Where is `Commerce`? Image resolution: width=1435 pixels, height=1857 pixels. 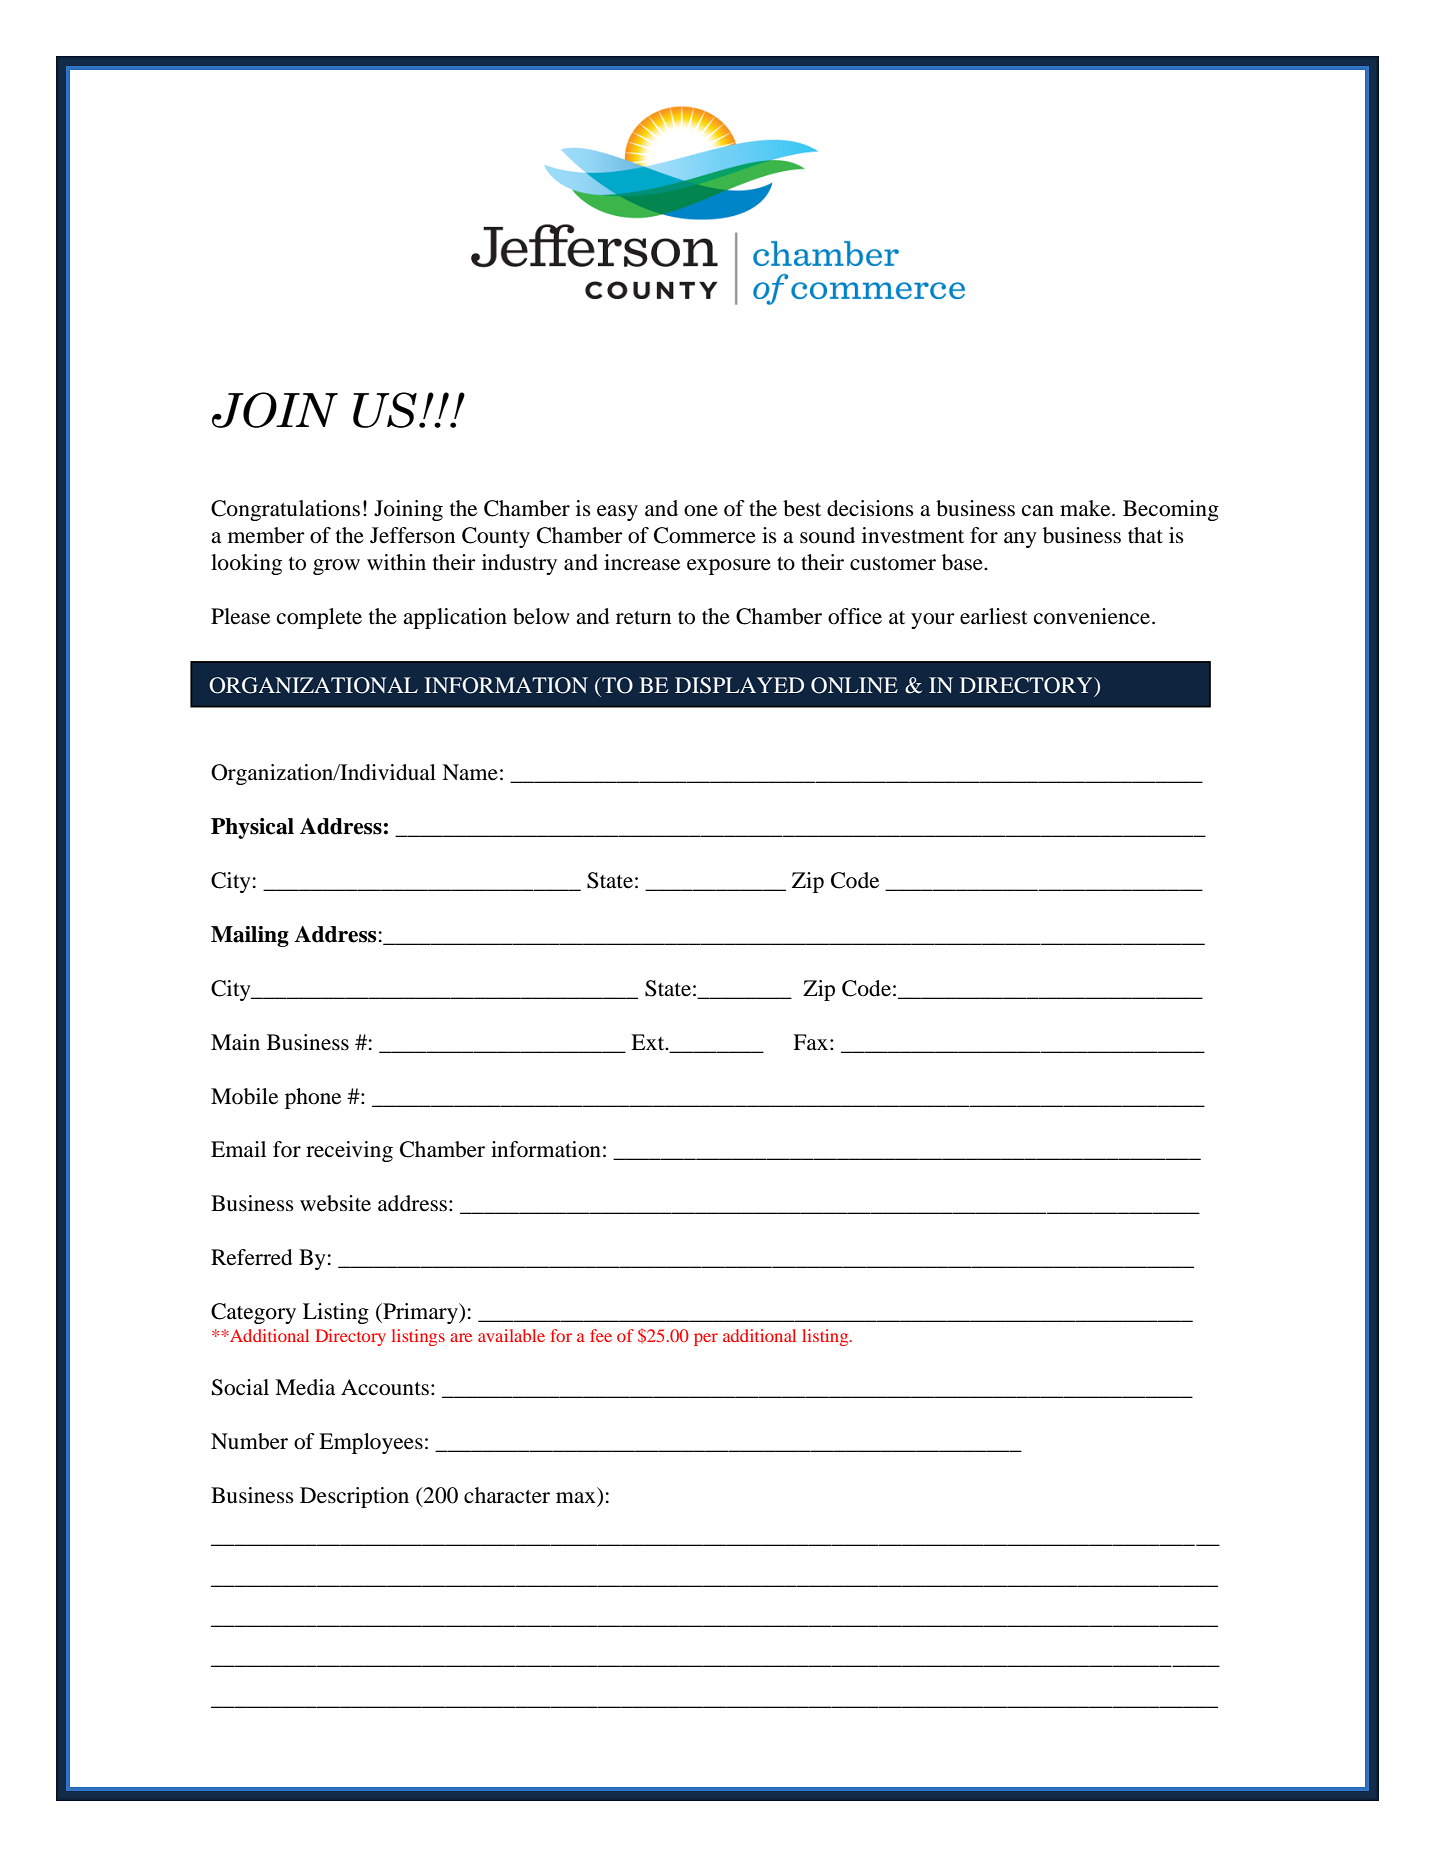 Commerce is located at coordinates (705, 535).
